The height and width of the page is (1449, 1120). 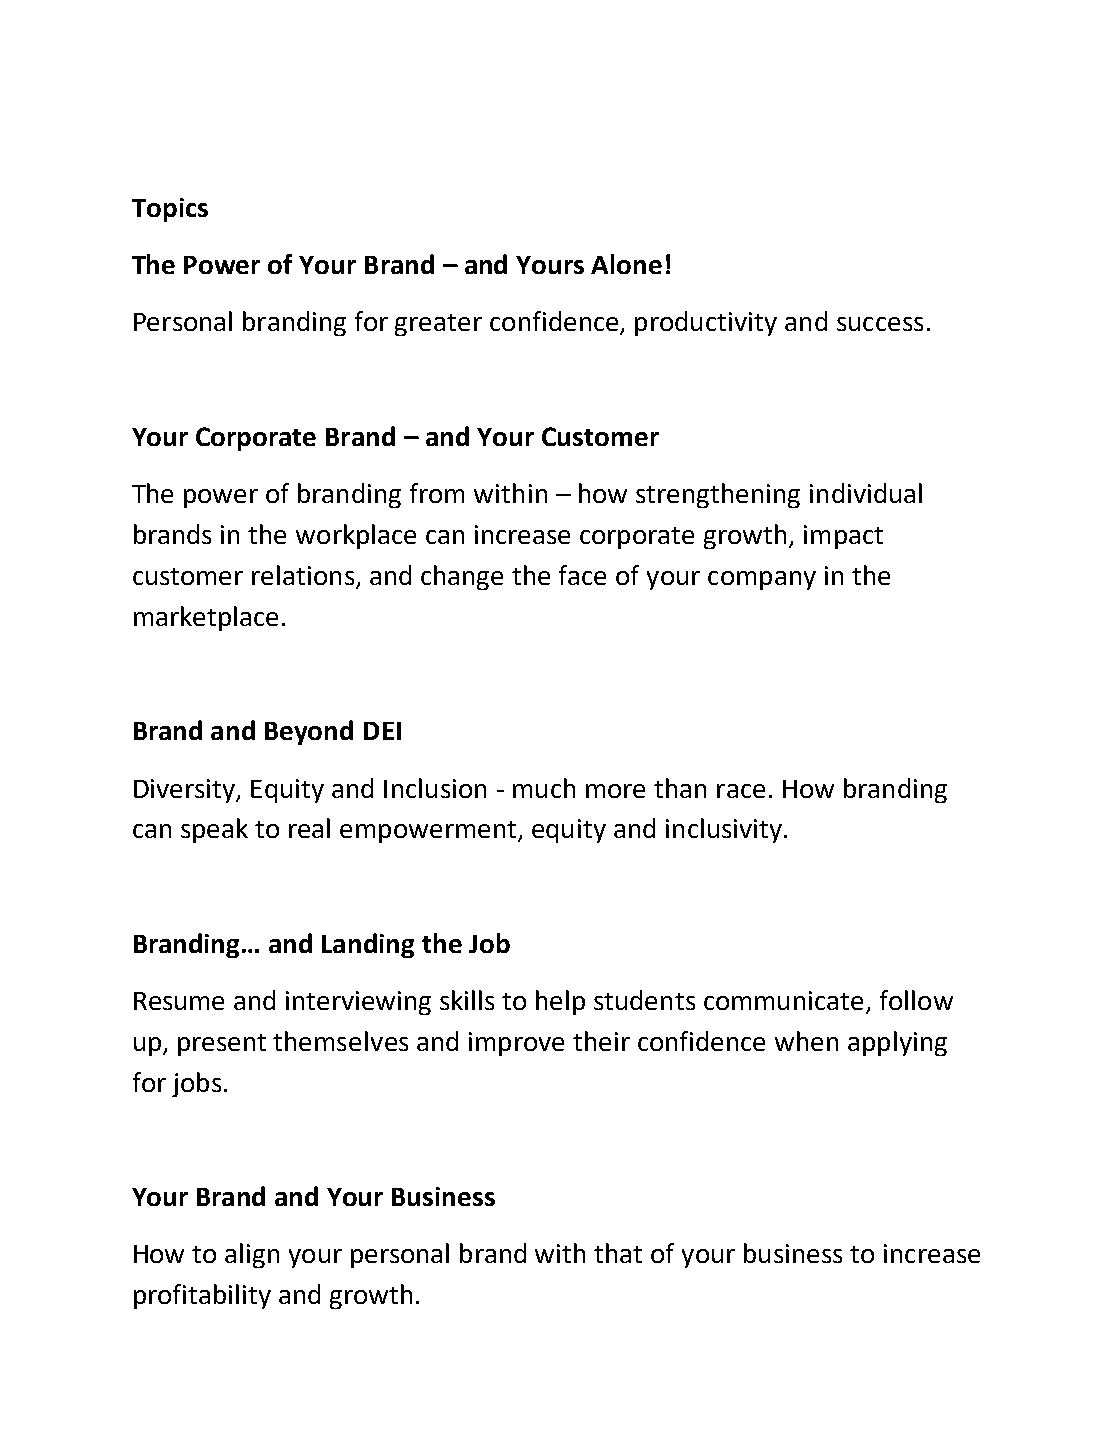 I want to click on success, so click(x=880, y=324).
